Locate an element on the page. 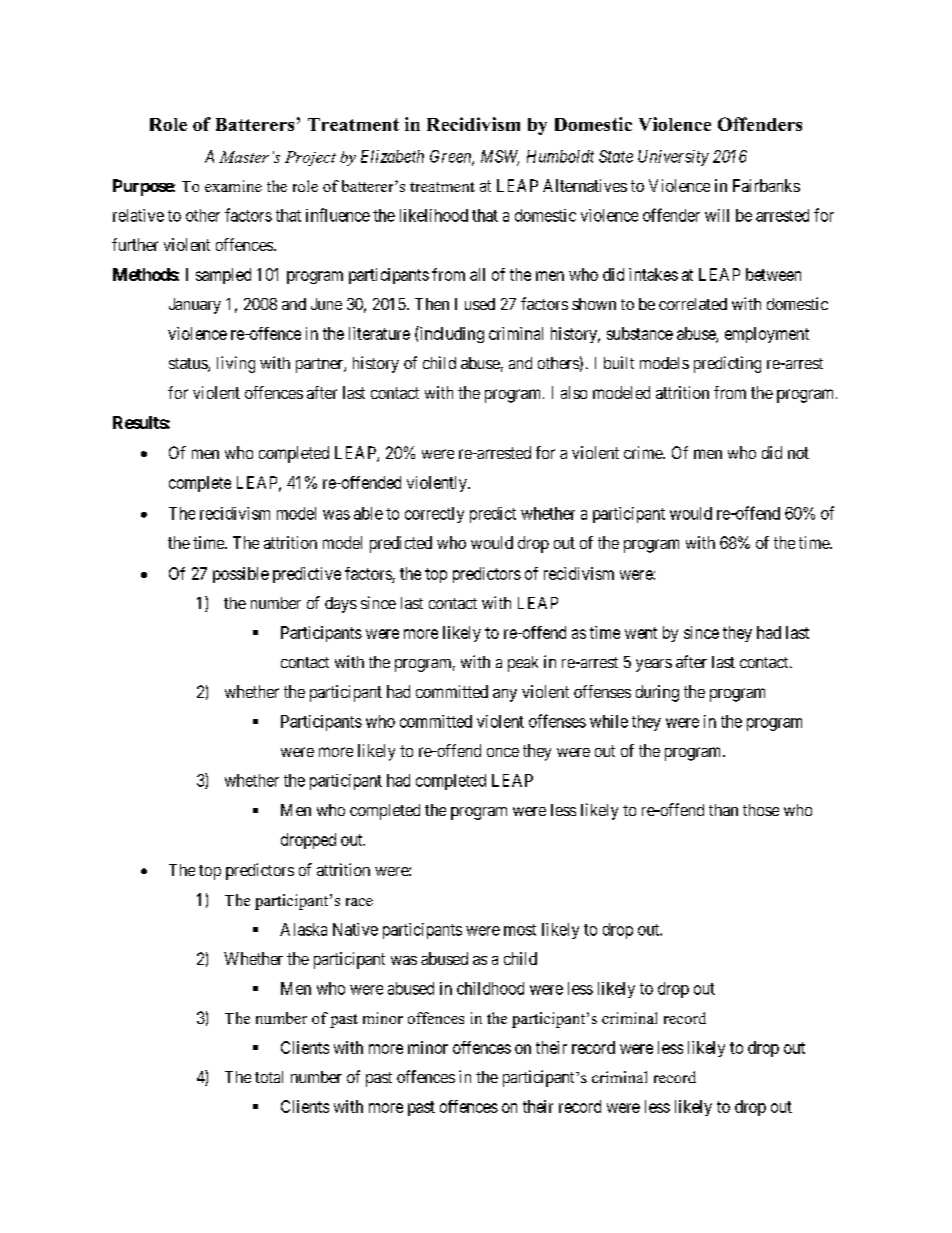 The image size is (952, 1233). total is located at coordinates (269, 1077).
